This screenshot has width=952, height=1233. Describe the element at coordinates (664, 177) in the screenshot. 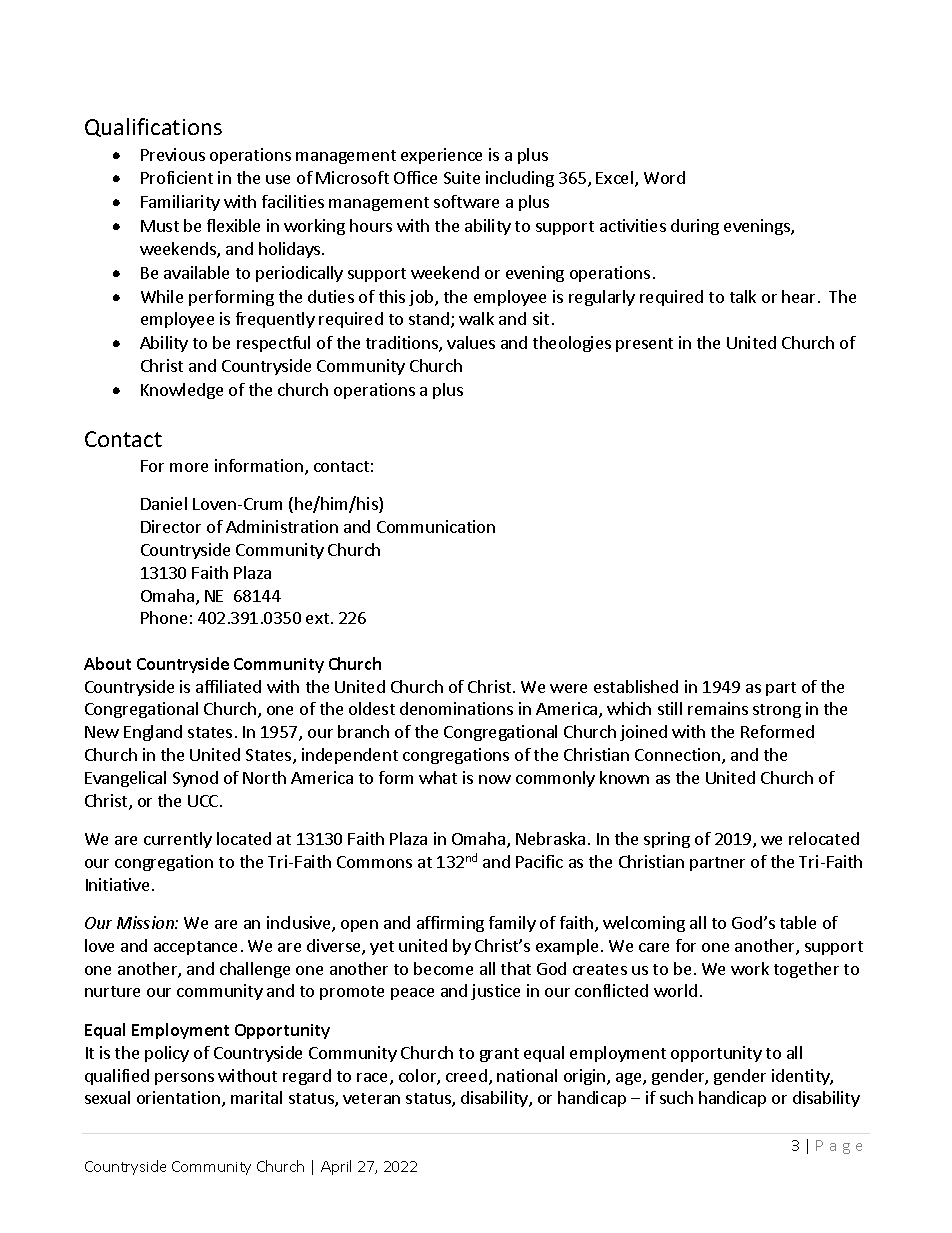

I see `Word` at that location.
